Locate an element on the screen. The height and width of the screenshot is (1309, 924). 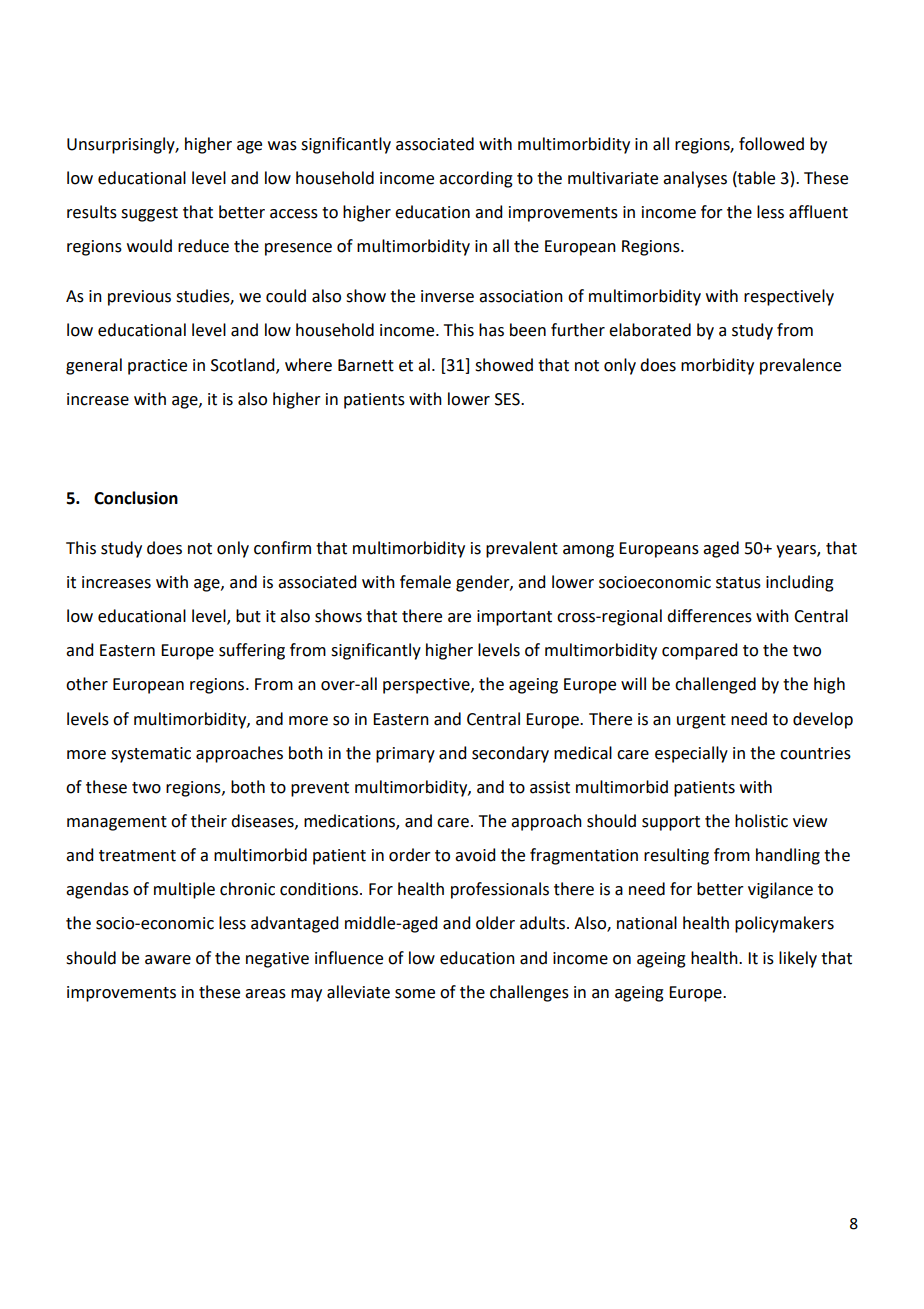
aware is located at coordinates (168, 960).
